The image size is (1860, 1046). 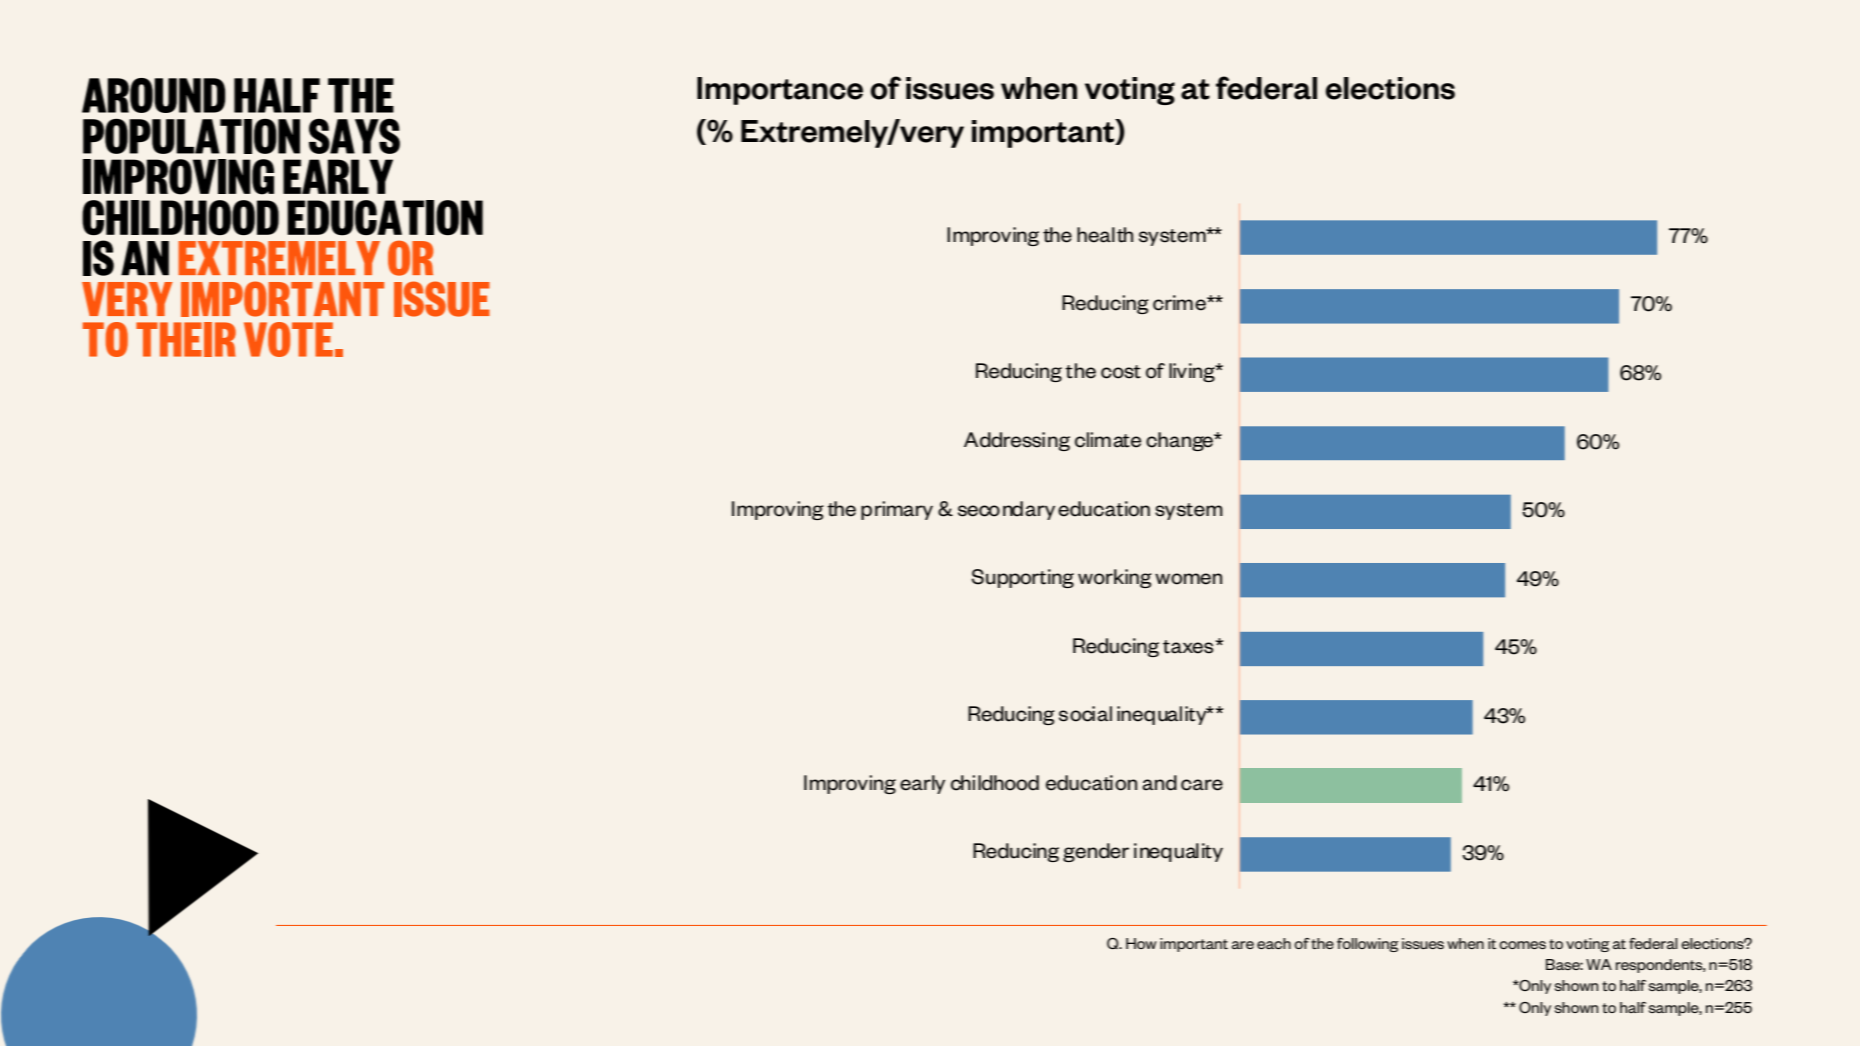 What do you see at coordinates (1188, 647) in the screenshot?
I see `taxes` at bounding box center [1188, 647].
